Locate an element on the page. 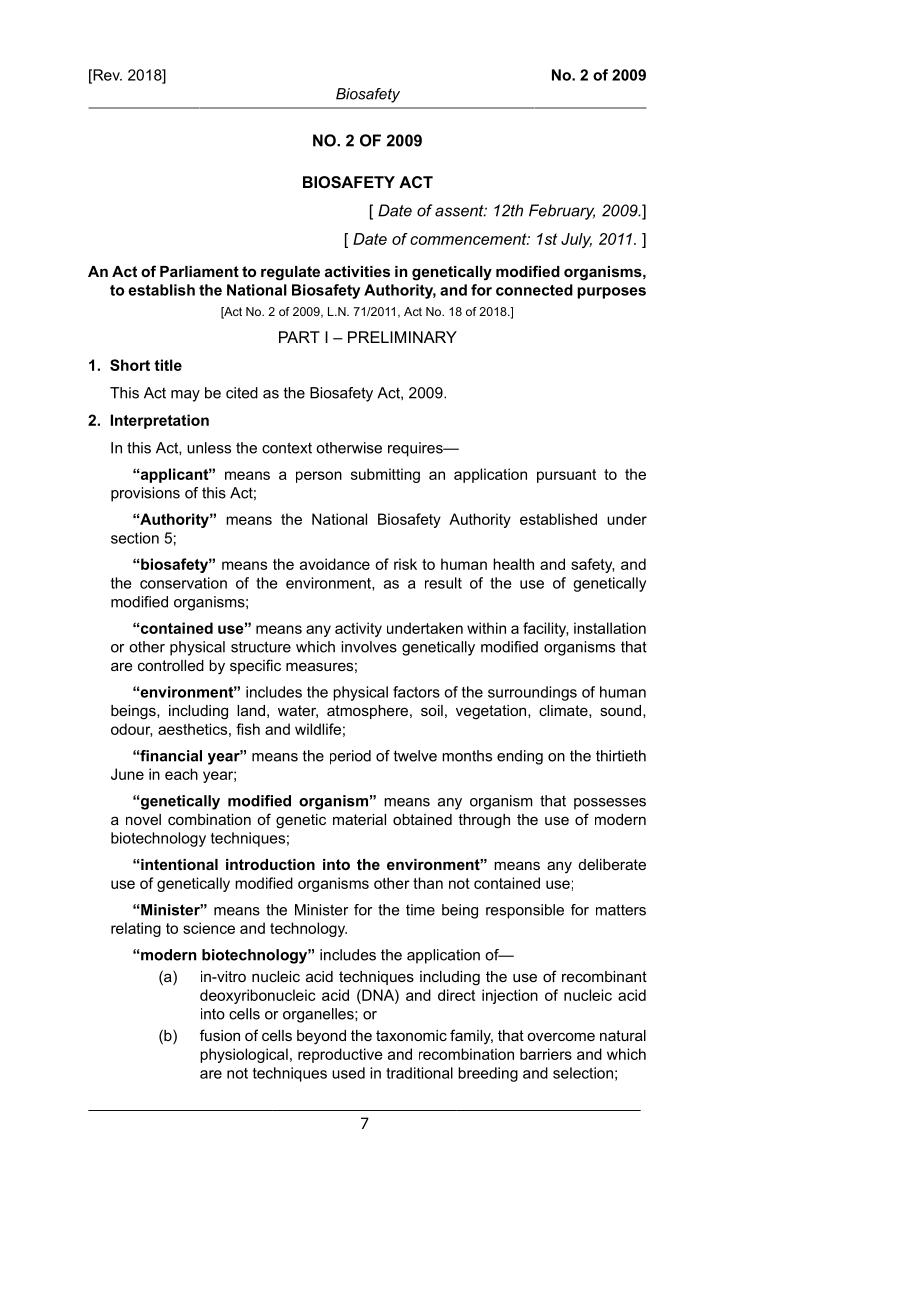 This document has width=924, height=1309. activities is located at coordinates (357, 271).
